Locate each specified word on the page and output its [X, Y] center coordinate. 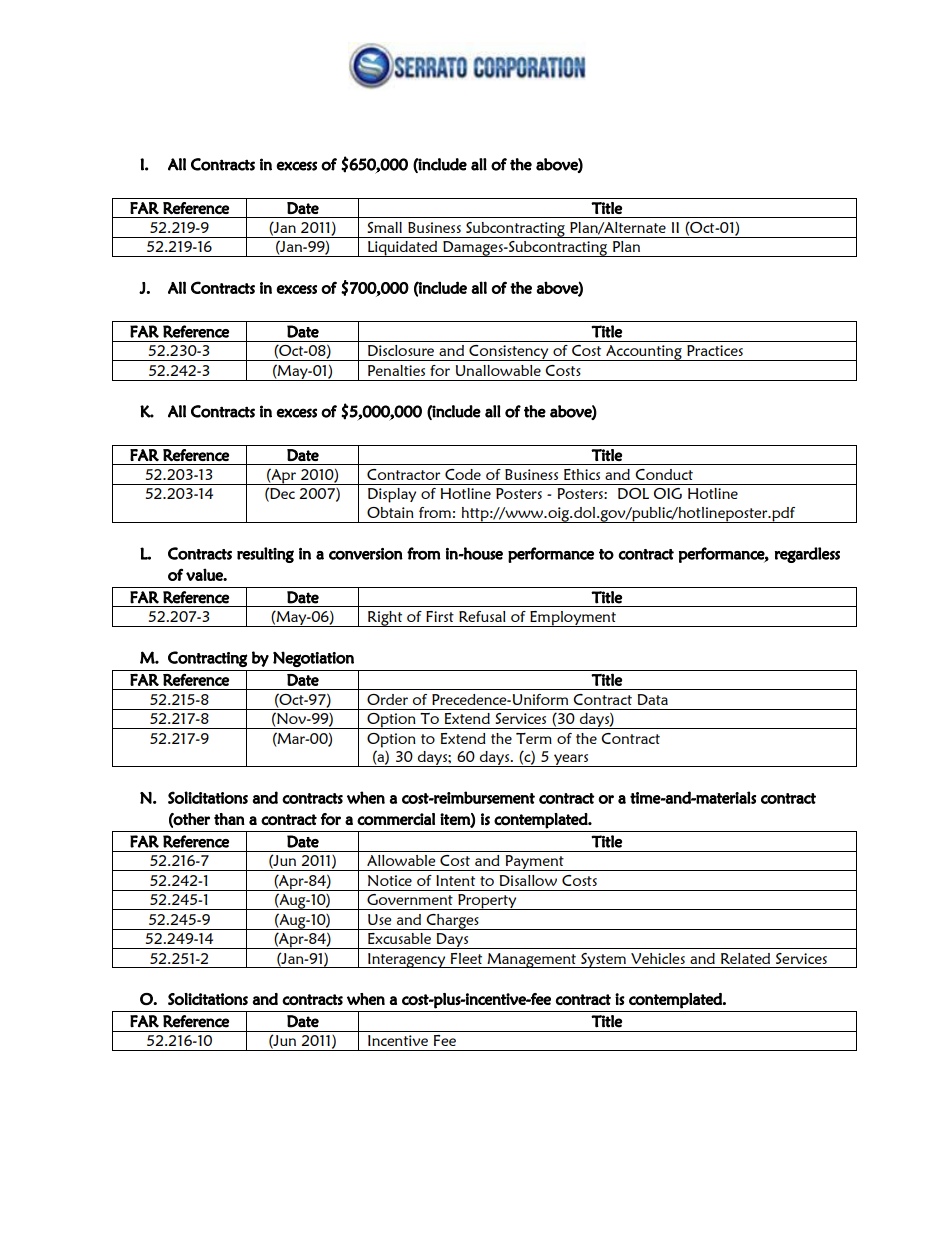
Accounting [644, 353]
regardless [807, 555]
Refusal [482, 616]
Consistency [509, 353]
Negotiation [313, 659]
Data [652, 699]
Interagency [407, 960]
